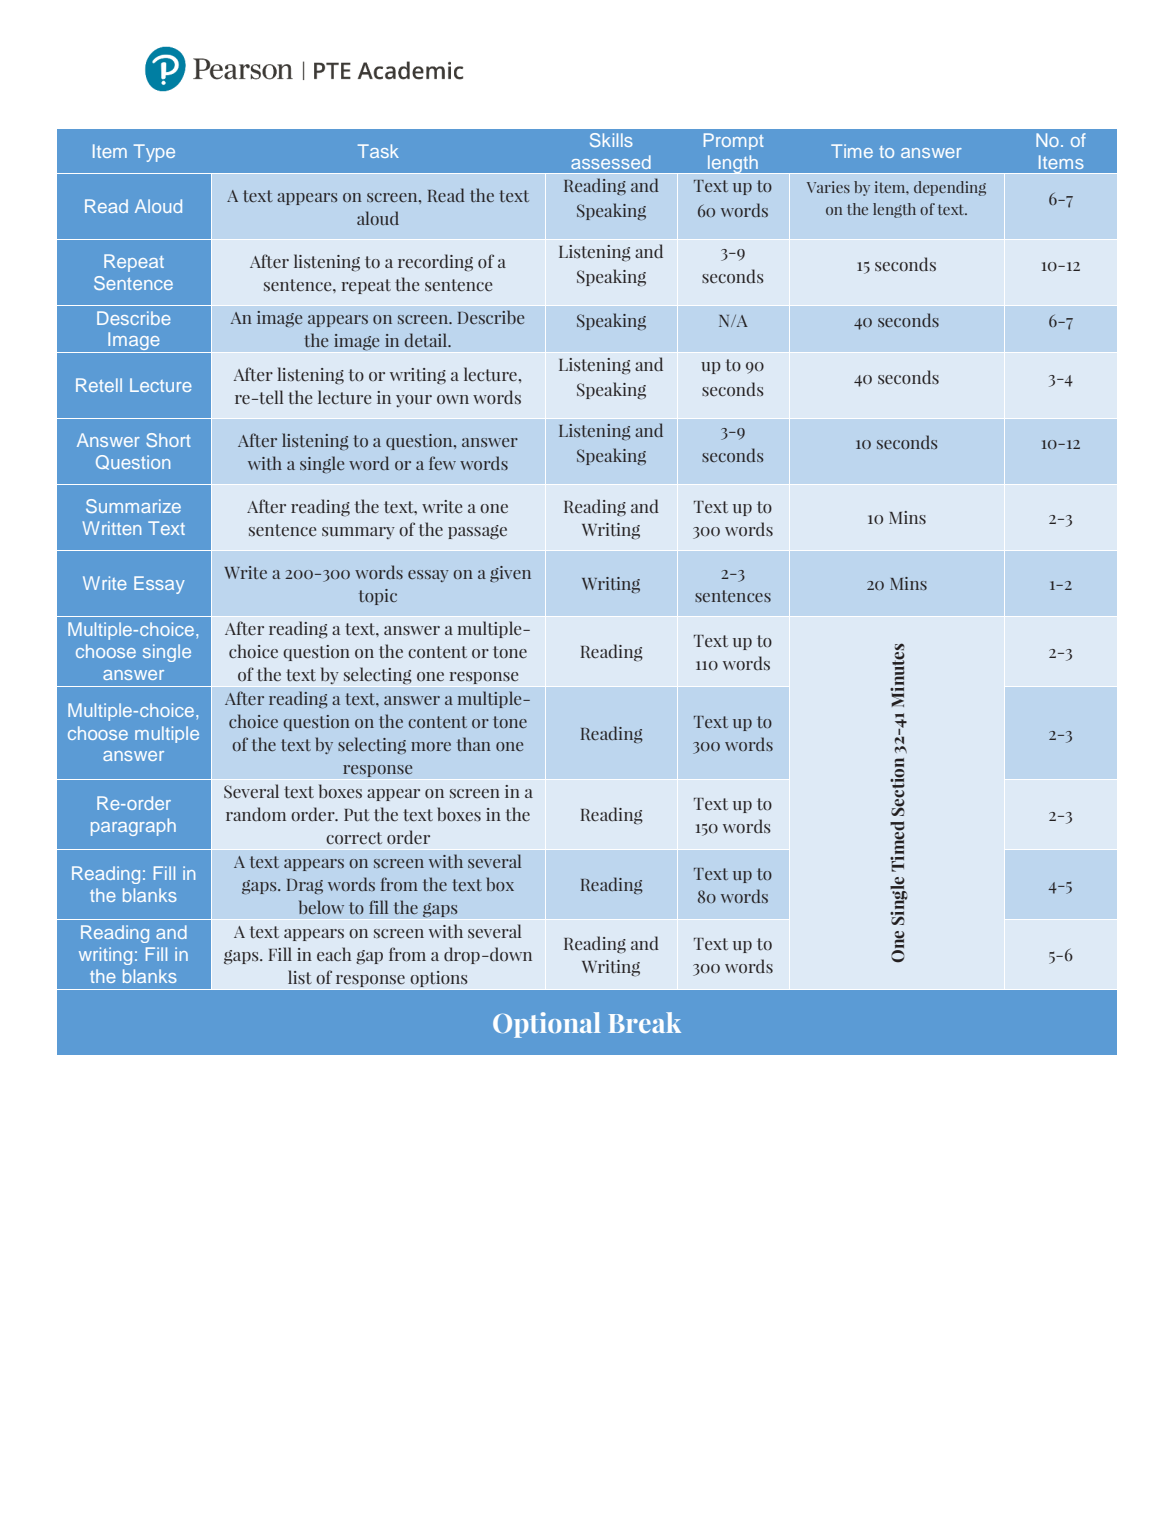 The height and width of the image is (1518, 1173). I want to click on than, so click(474, 744).
